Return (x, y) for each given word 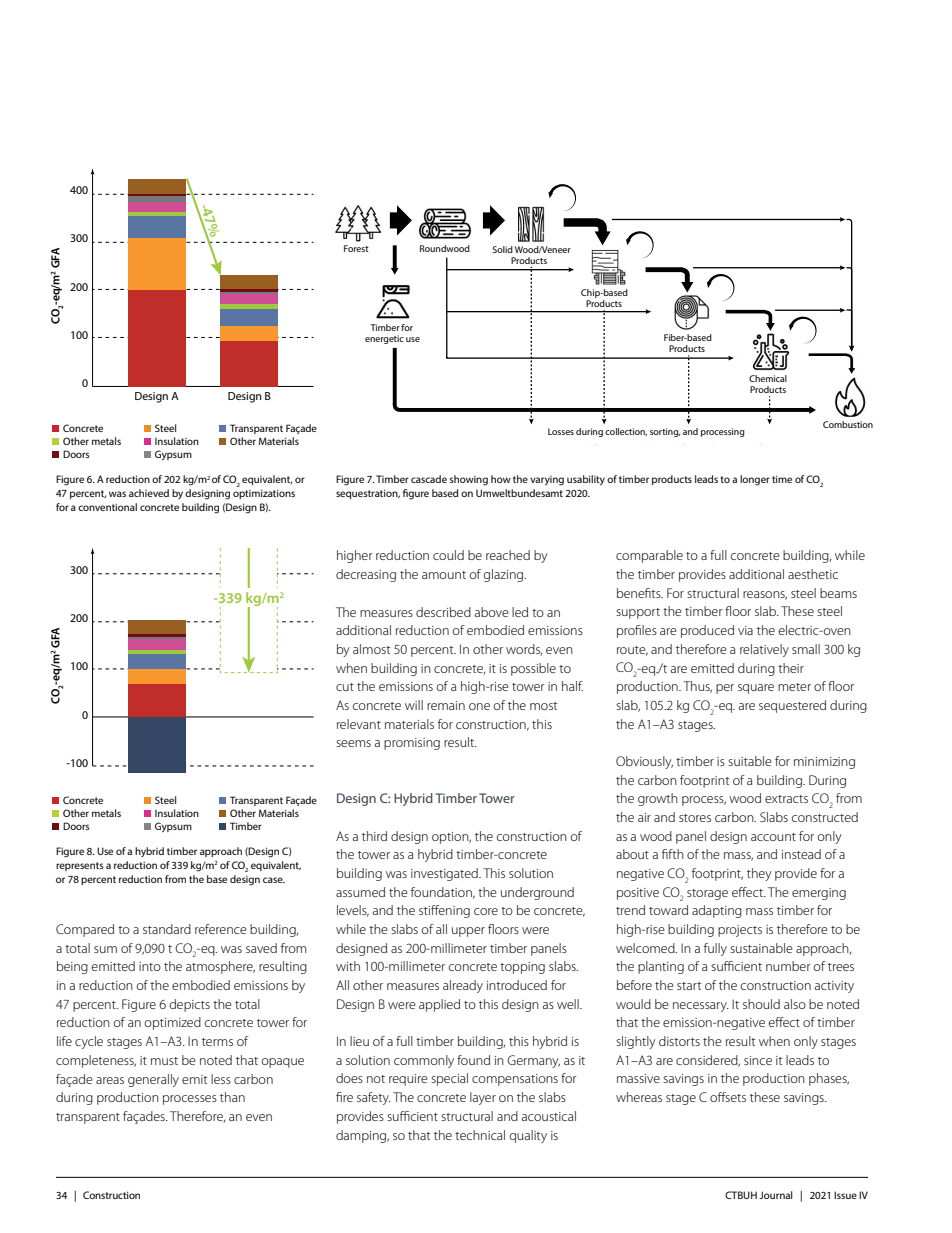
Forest (356, 248)
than (232, 1097)
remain (446, 705)
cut (345, 687)
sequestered (792, 706)
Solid (502, 249)
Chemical (768, 378)
